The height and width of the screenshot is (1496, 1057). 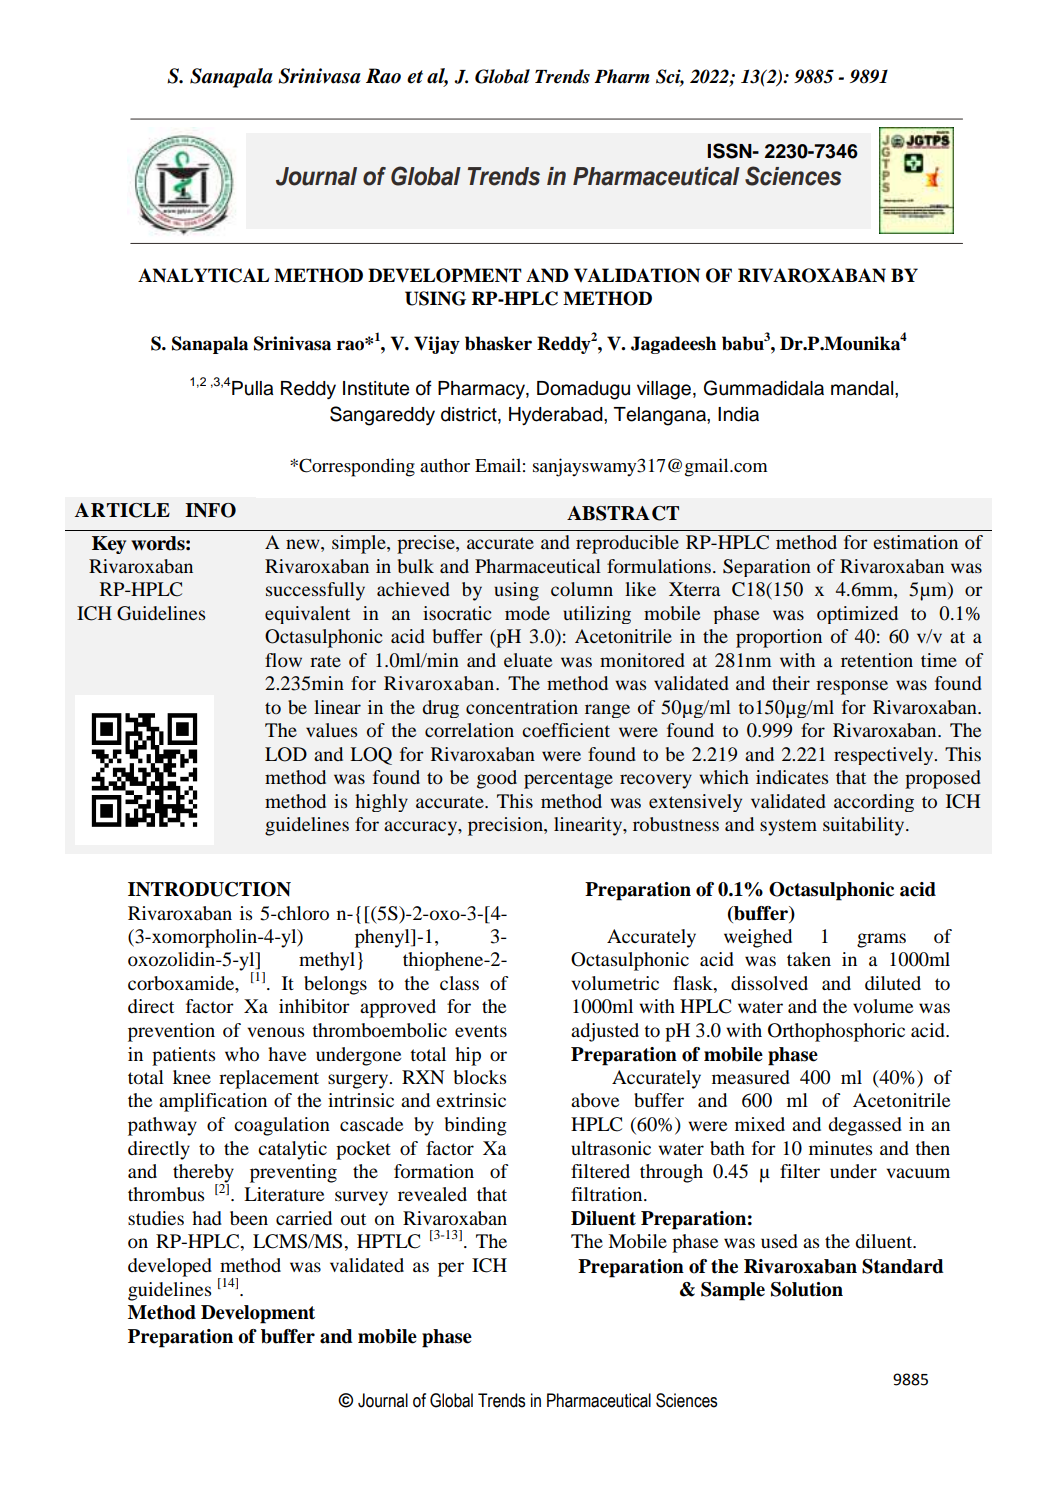 What do you see at coordinates (209, 889) in the screenshot?
I see `INTRODUCTION` at bounding box center [209, 889].
